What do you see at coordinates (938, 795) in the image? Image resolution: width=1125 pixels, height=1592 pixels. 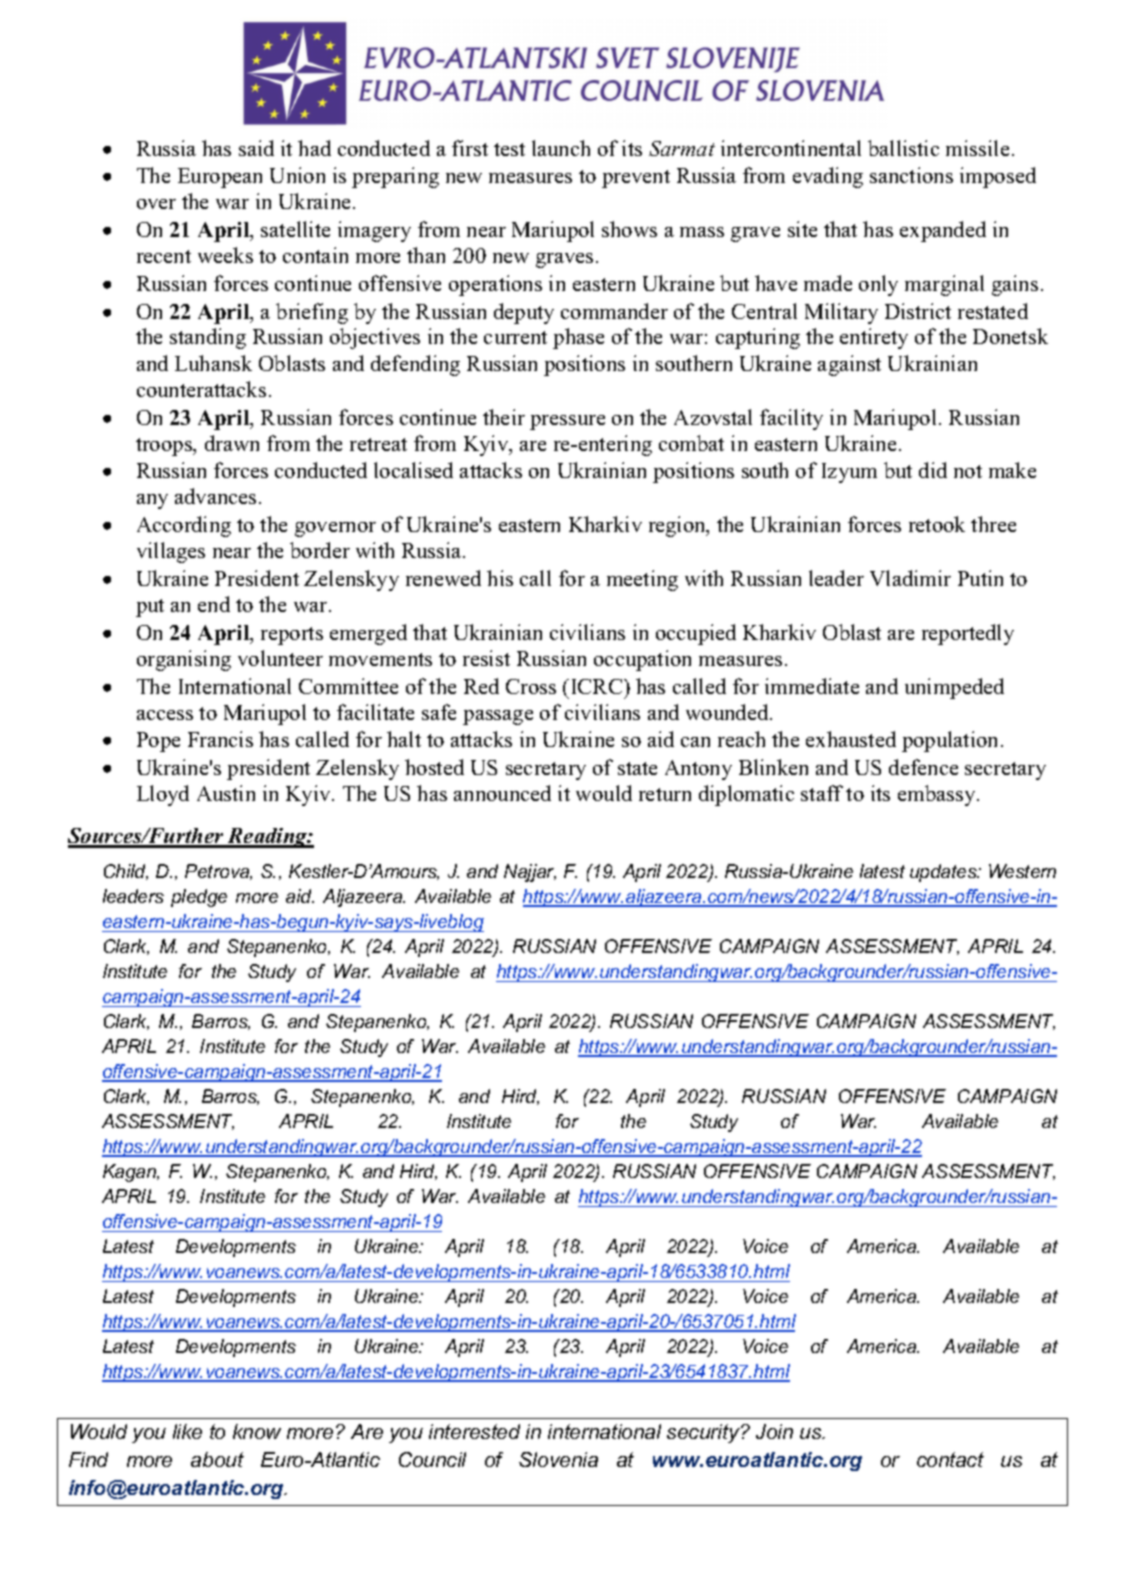 I see `embassy` at bounding box center [938, 795].
